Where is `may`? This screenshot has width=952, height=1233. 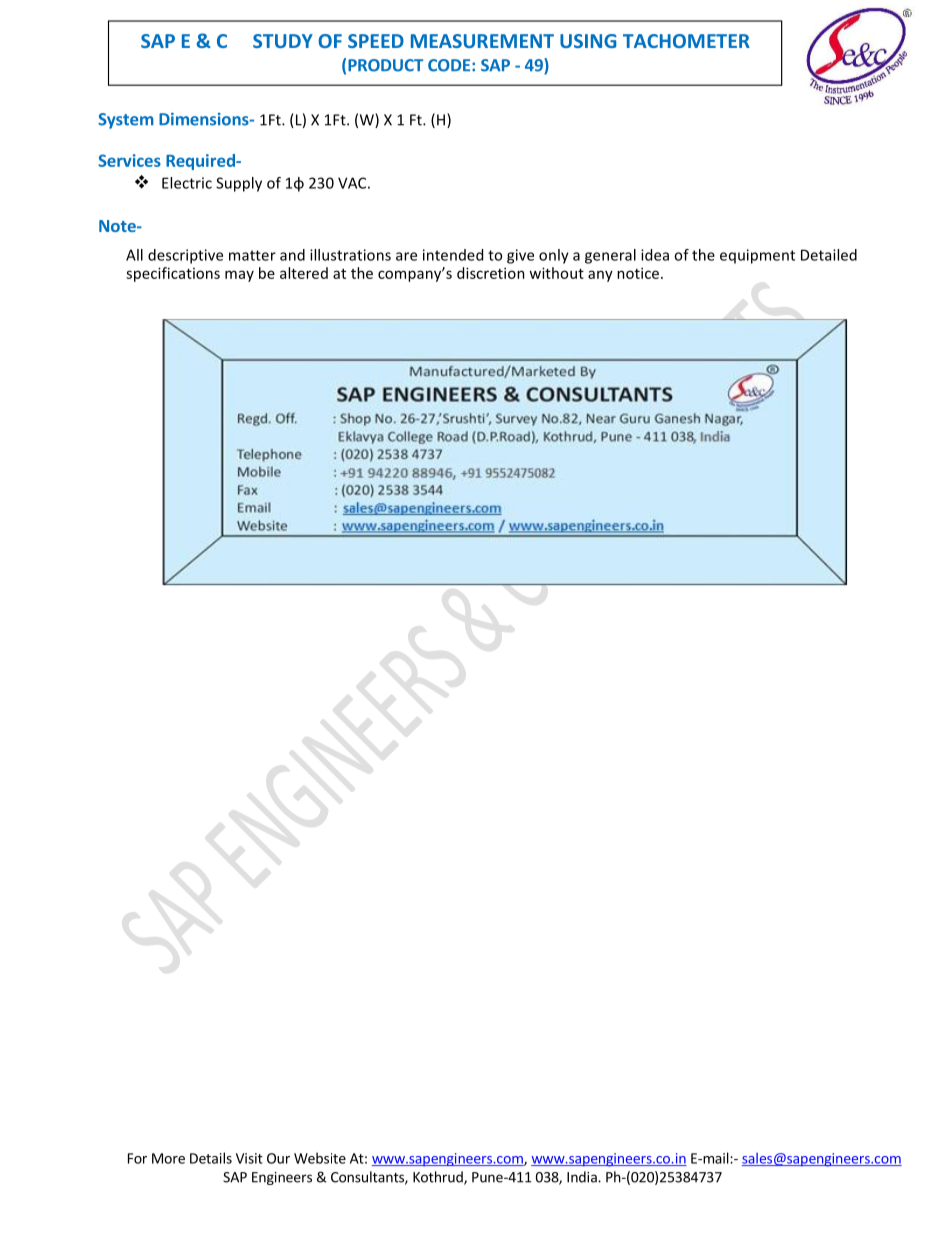 may is located at coordinates (239, 276).
